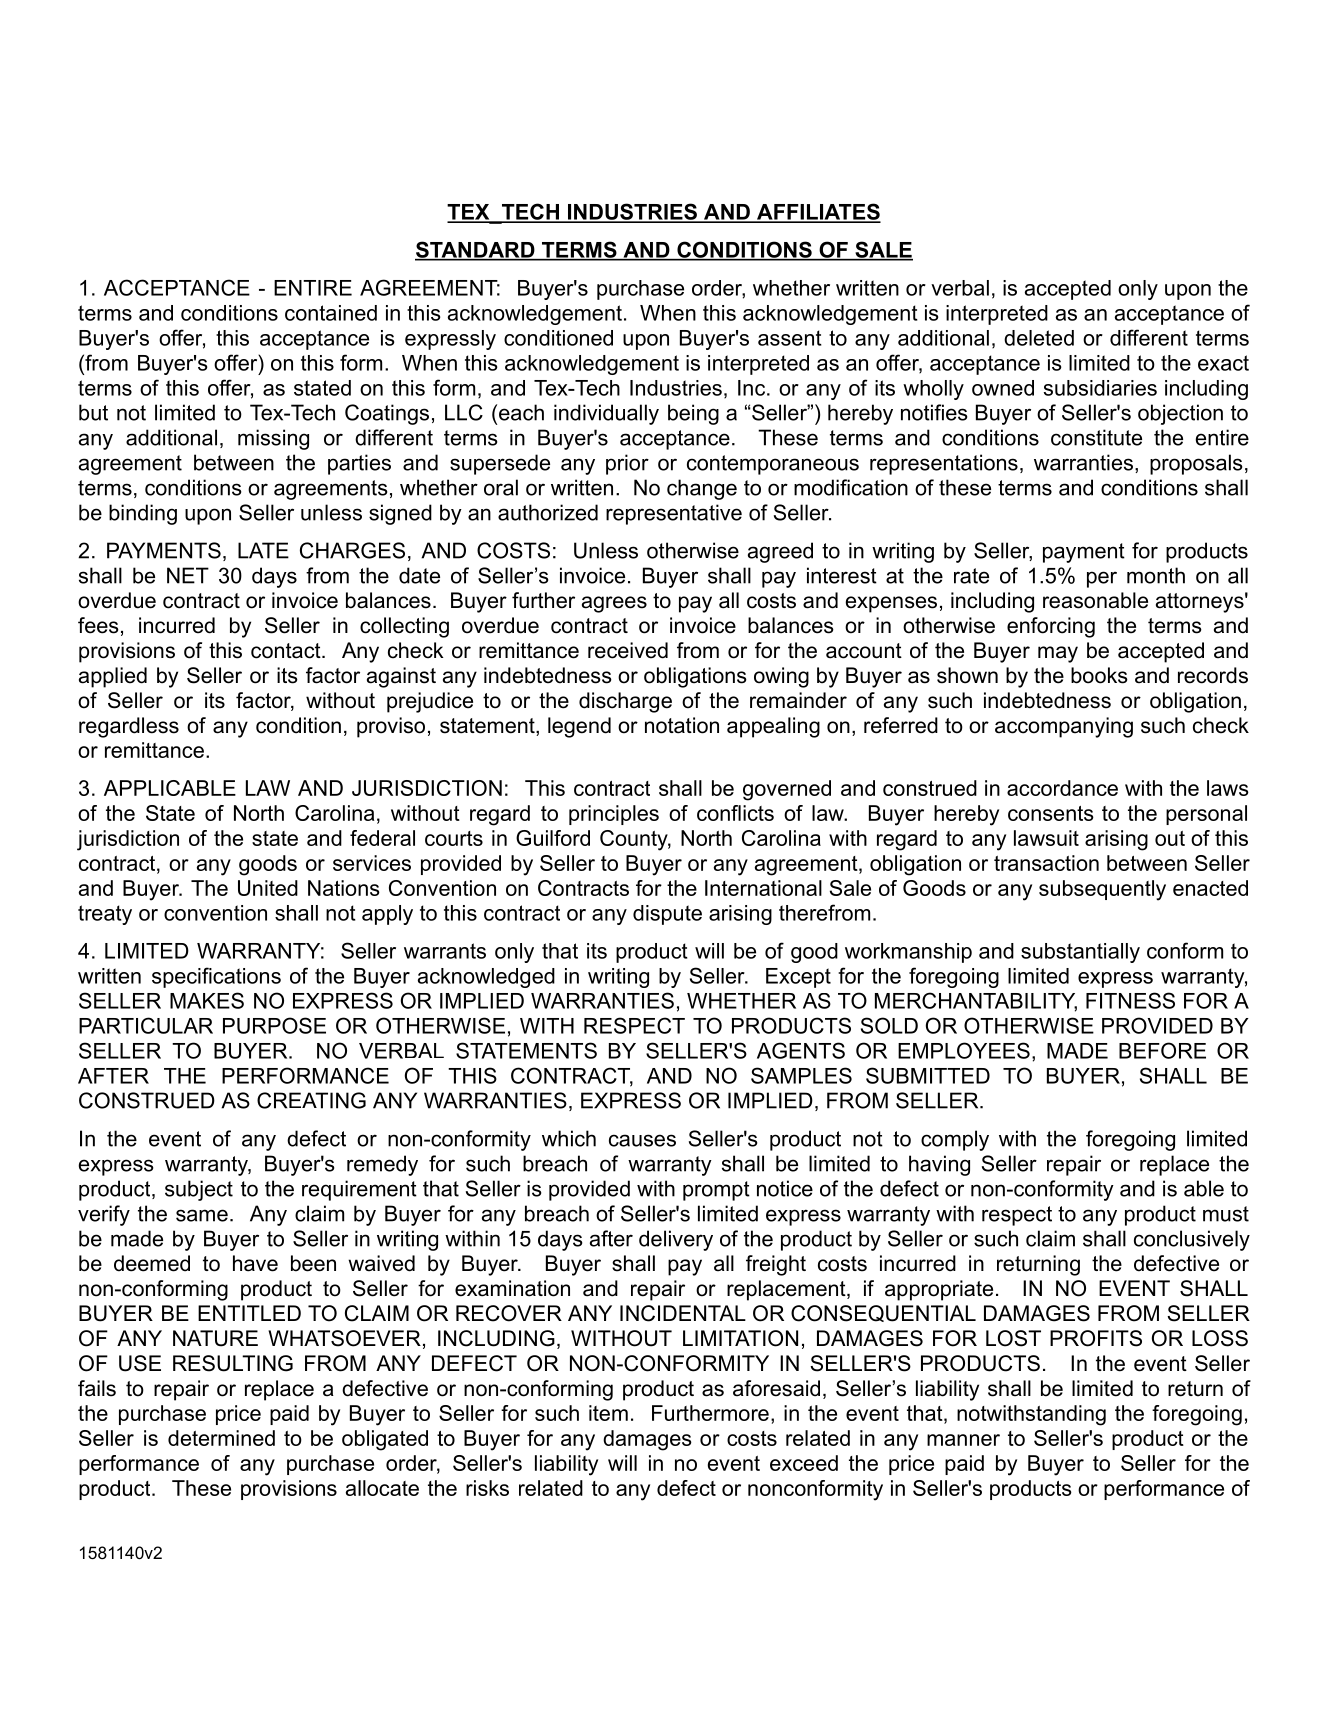 The image size is (1328, 1719). What do you see at coordinates (1039, 338) in the screenshot?
I see `deleted` at bounding box center [1039, 338].
